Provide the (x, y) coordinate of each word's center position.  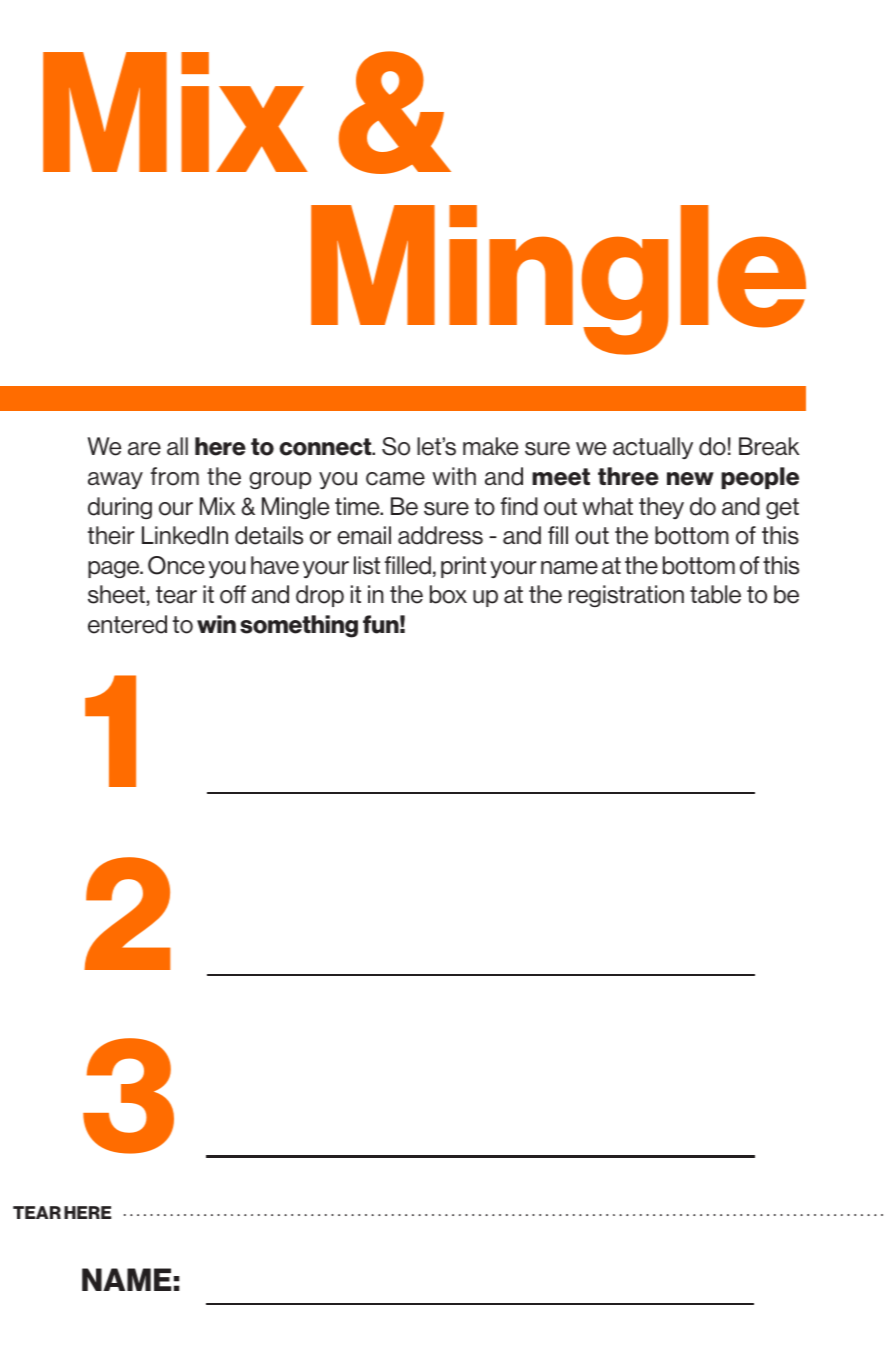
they (661, 508)
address (440, 535)
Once (176, 565)
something (299, 626)
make (490, 446)
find (519, 506)
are (144, 449)
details (269, 535)
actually (653, 448)
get (782, 508)
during (120, 508)
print (463, 567)
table (715, 594)
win (216, 624)
